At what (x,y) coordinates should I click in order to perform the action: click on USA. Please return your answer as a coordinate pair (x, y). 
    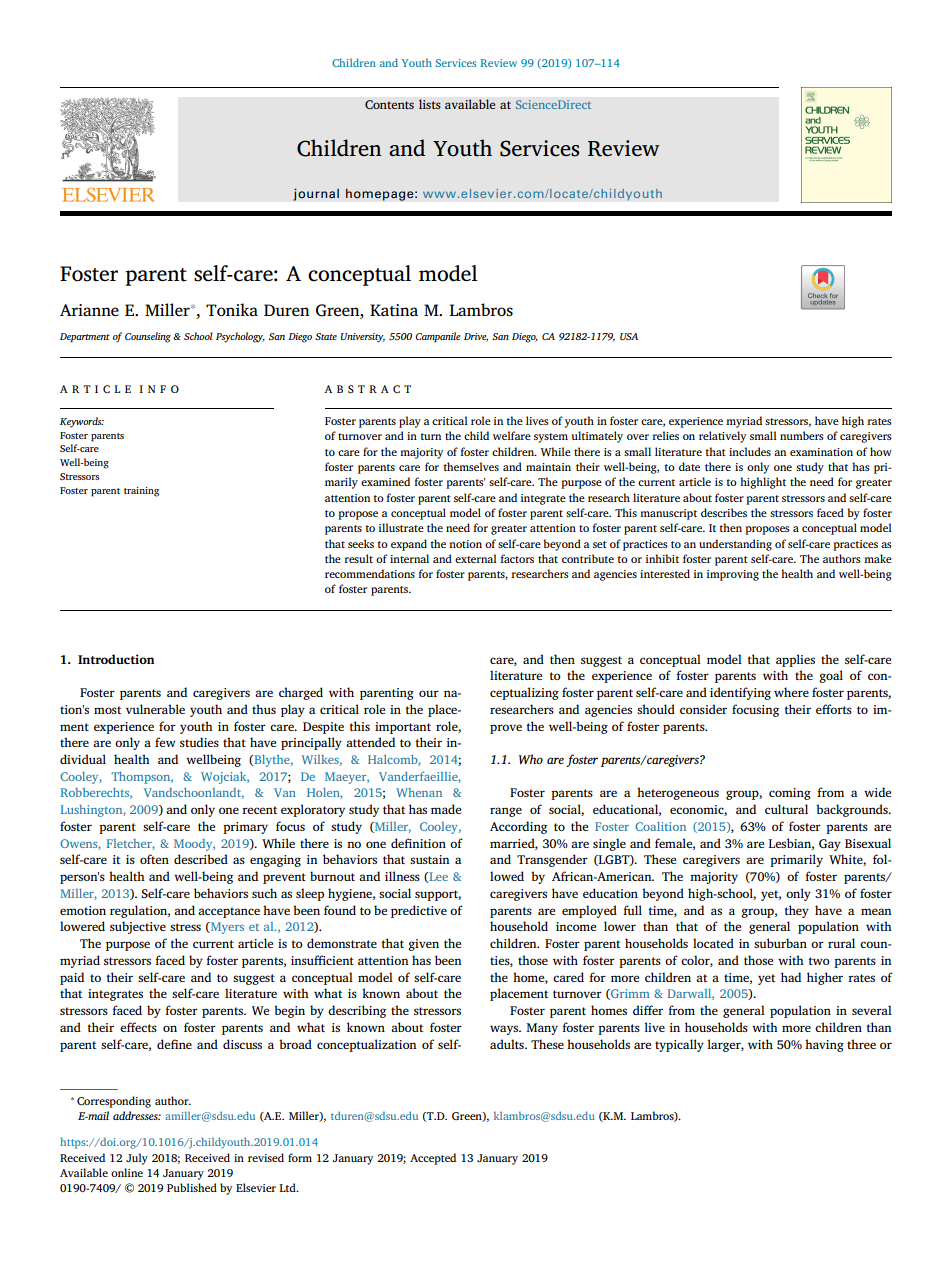
    Looking at the image, I should click on (629, 336).
